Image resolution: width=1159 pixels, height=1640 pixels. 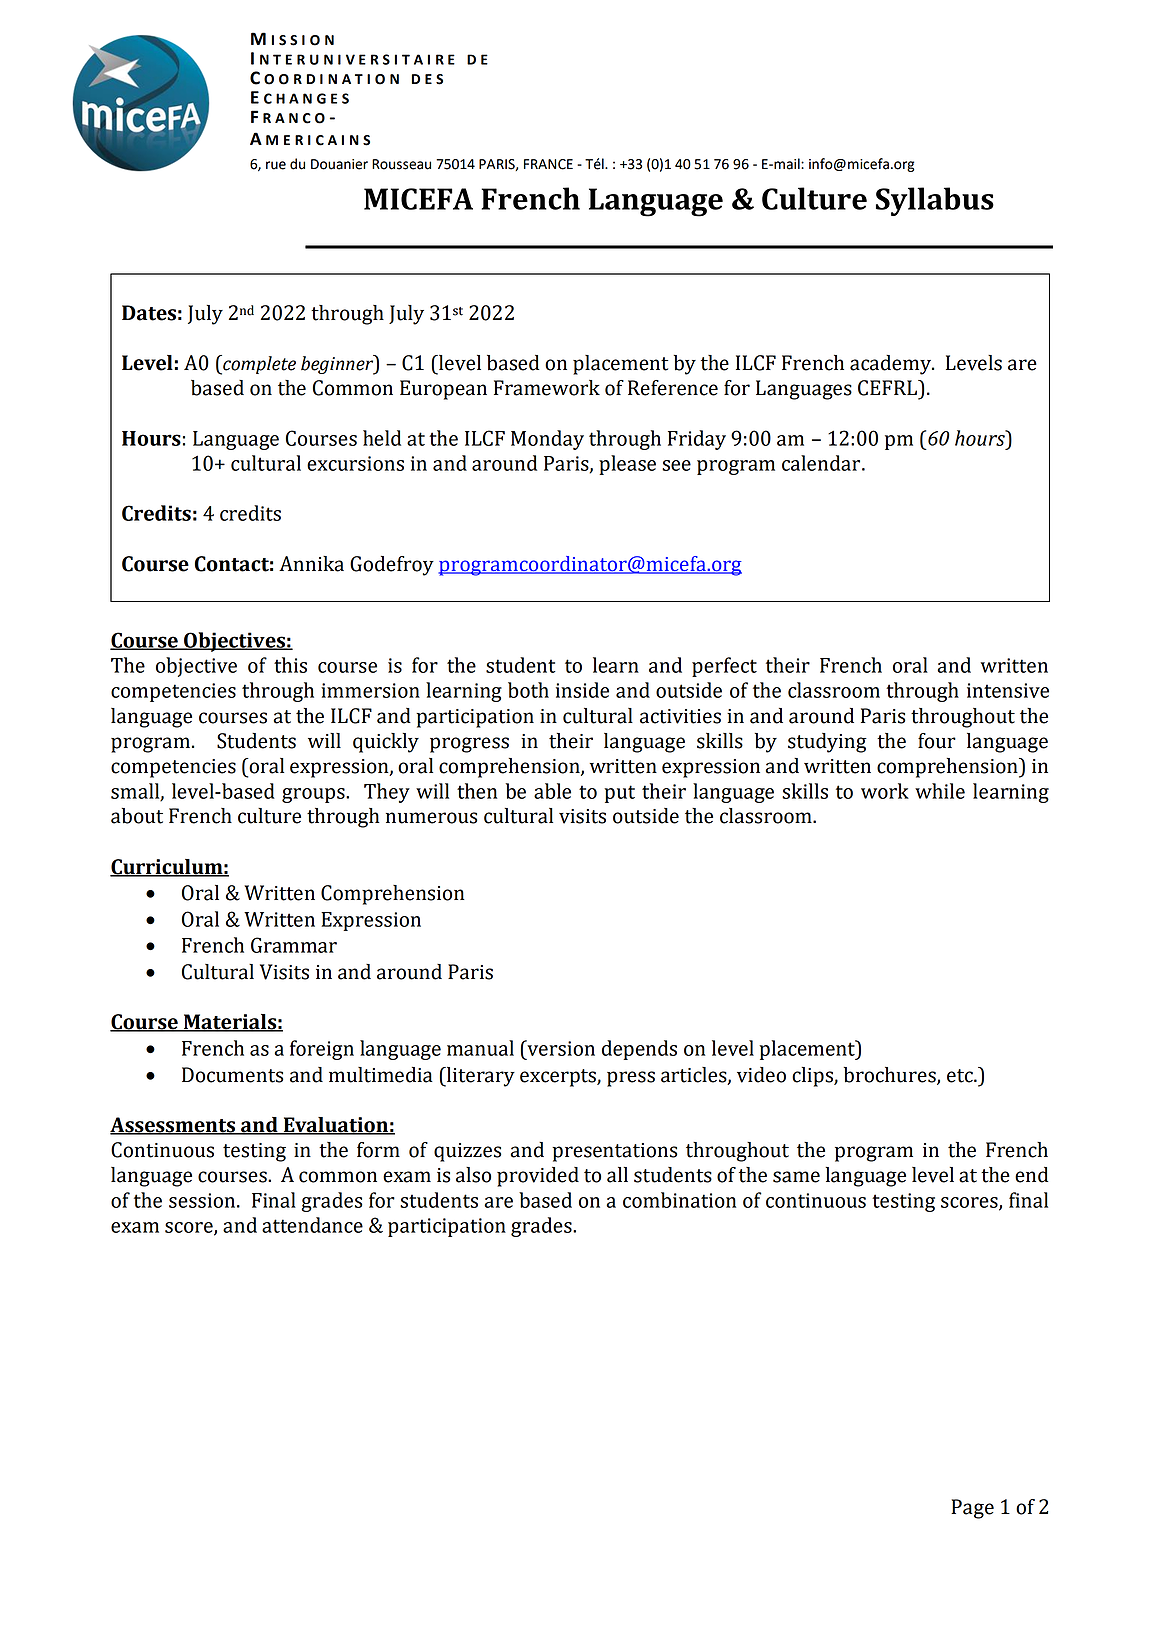 I want to click on intensive, so click(x=1008, y=690).
